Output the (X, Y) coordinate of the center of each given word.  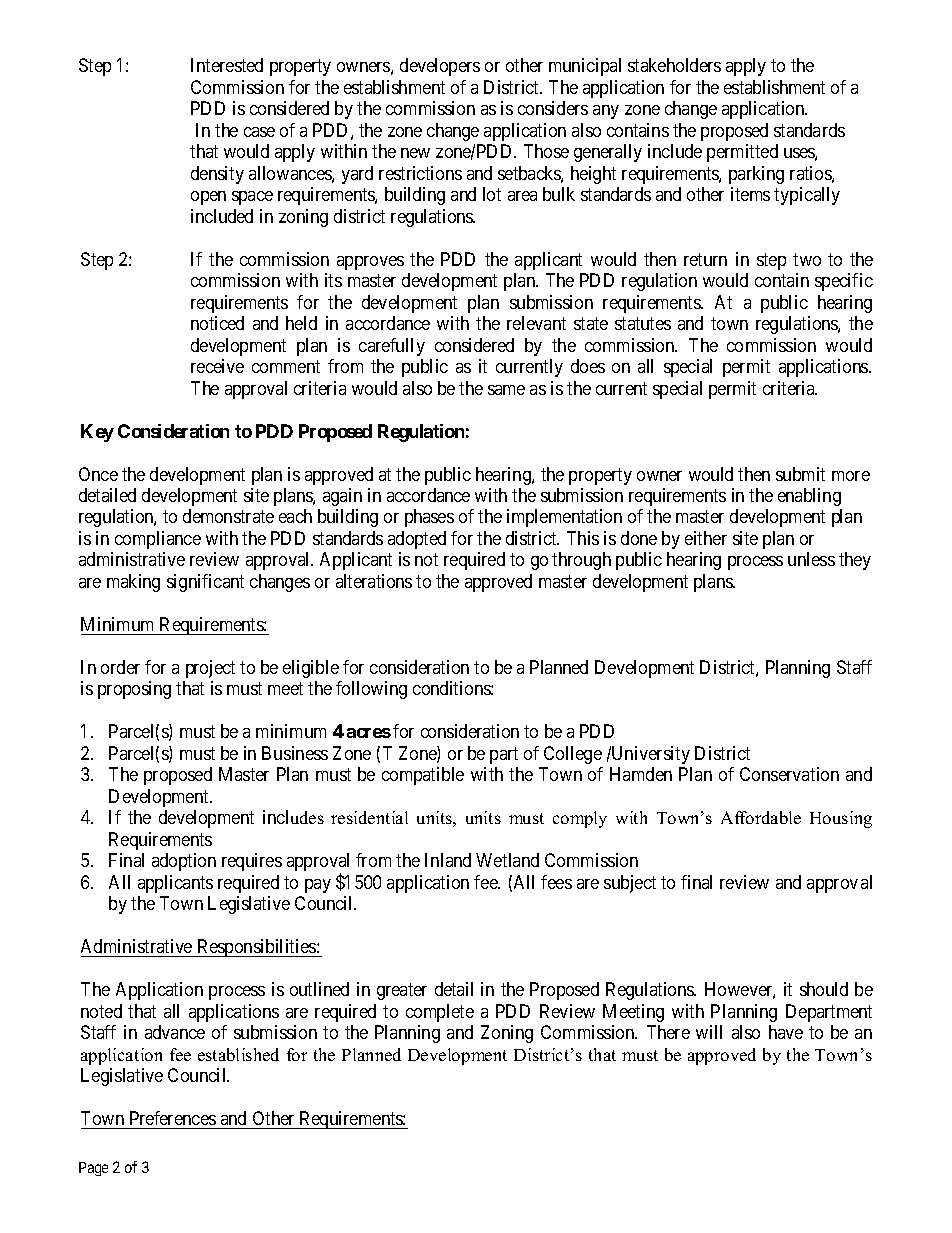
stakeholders (674, 65)
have (786, 1032)
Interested (227, 65)
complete (440, 1013)
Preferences (173, 1118)
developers (440, 67)
